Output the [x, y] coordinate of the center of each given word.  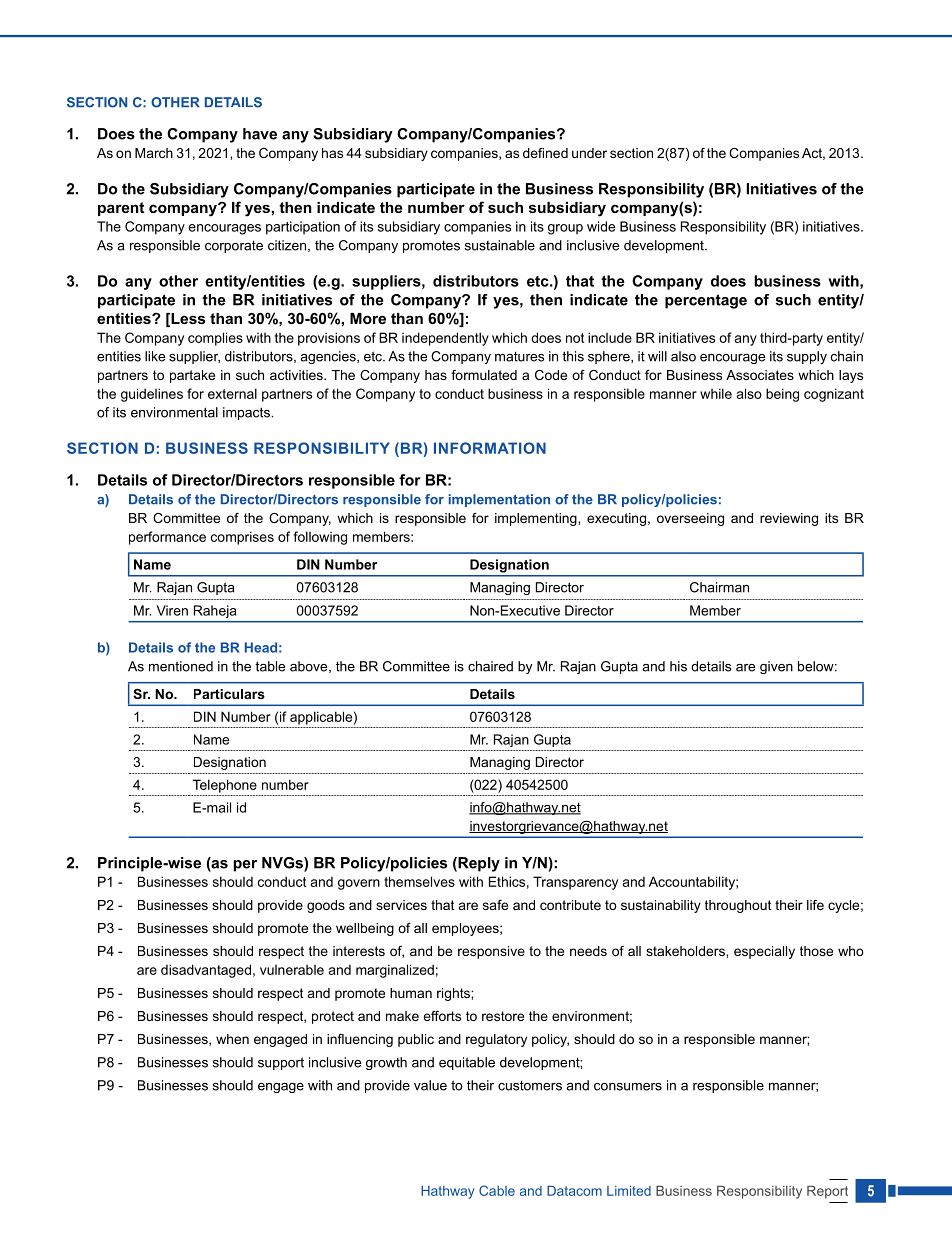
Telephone [225, 786]
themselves [419, 881]
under [589, 153]
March [154, 153]
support [281, 1063]
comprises [242, 538]
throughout [738, 906]
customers [530, 1085]
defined [545, 153]
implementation [499, 500]
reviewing [789, 519]
